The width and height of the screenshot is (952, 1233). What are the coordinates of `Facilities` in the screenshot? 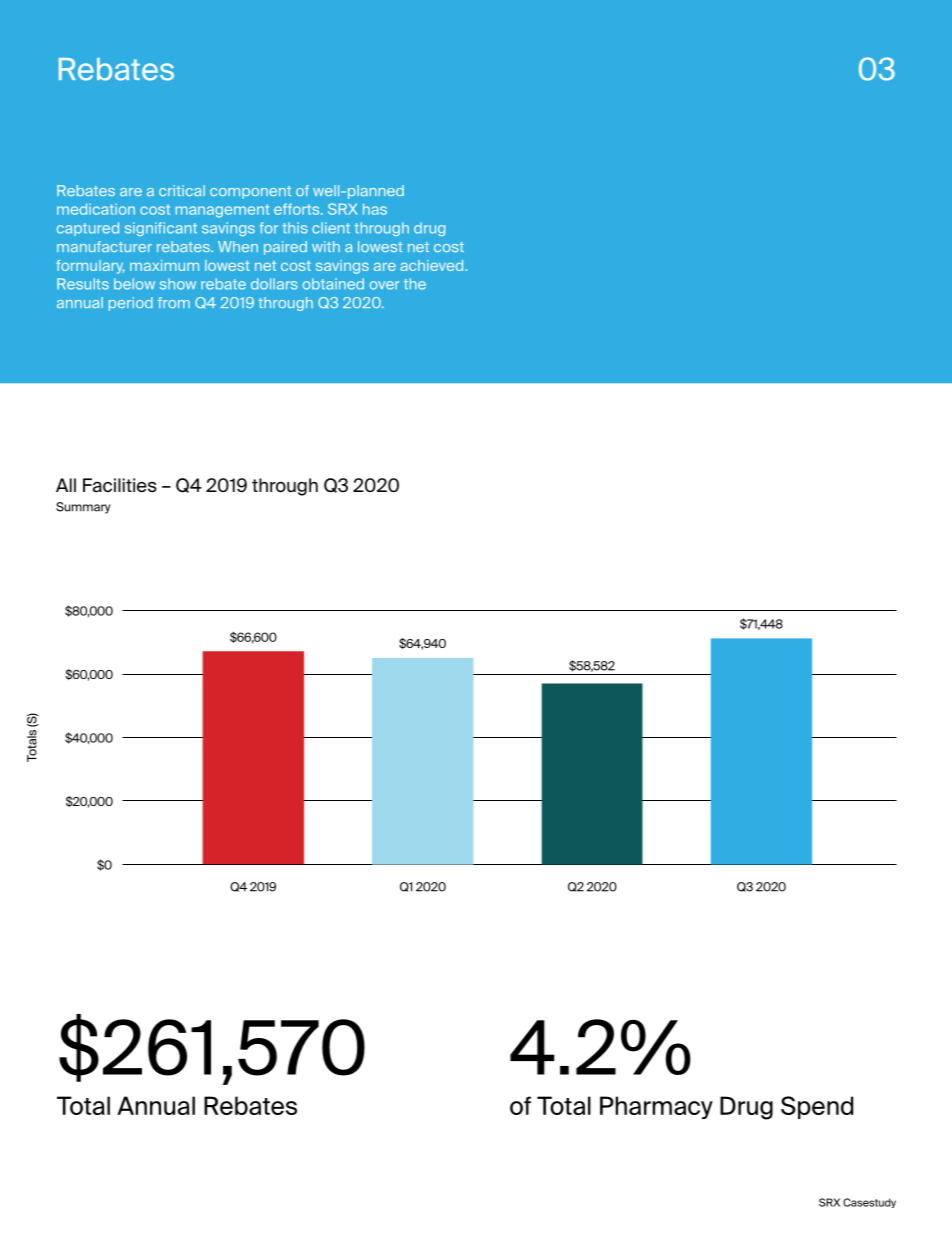 It's located at (120, 485).
